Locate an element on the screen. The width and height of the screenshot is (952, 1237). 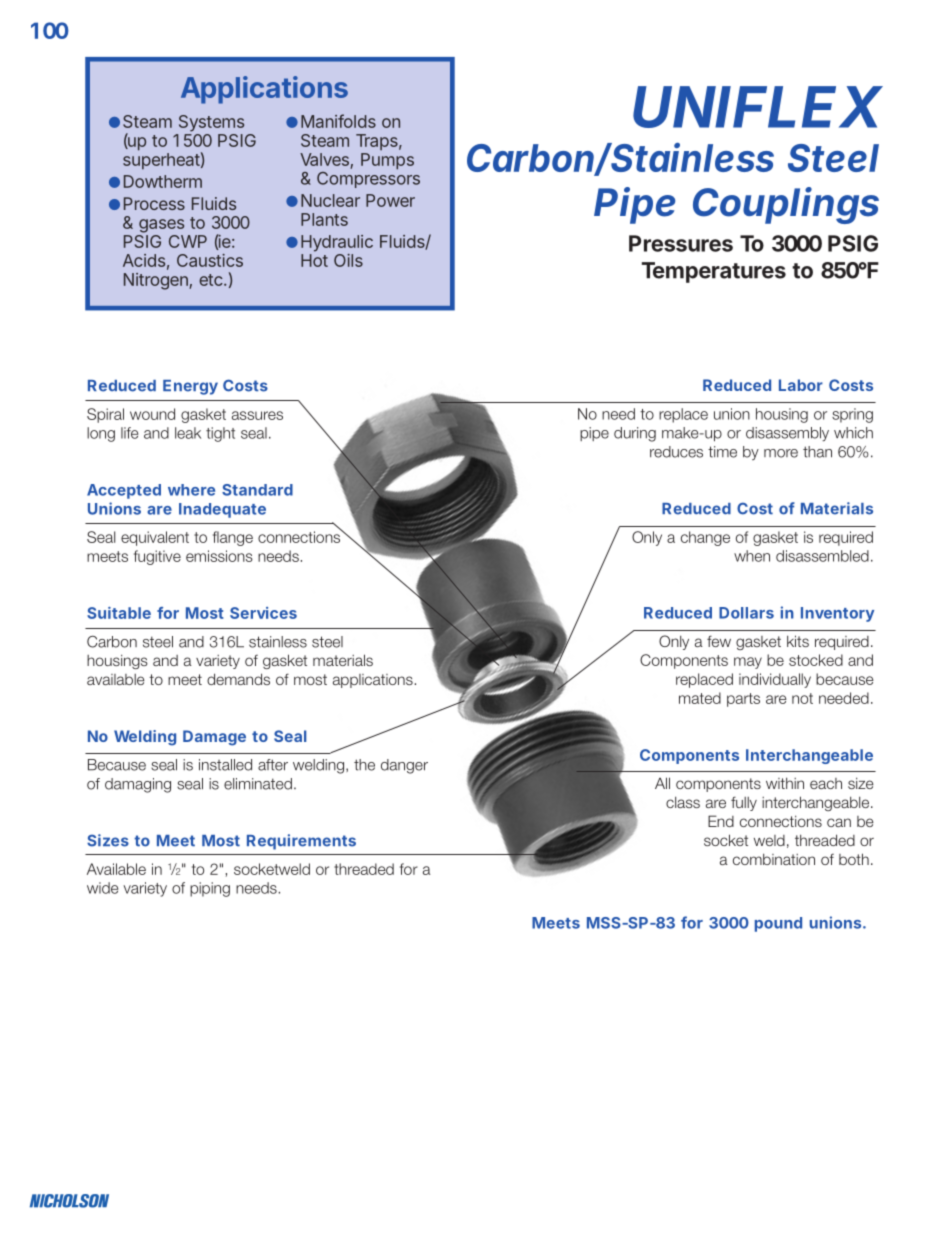
Requirements is located at coordinates (301, 842).
